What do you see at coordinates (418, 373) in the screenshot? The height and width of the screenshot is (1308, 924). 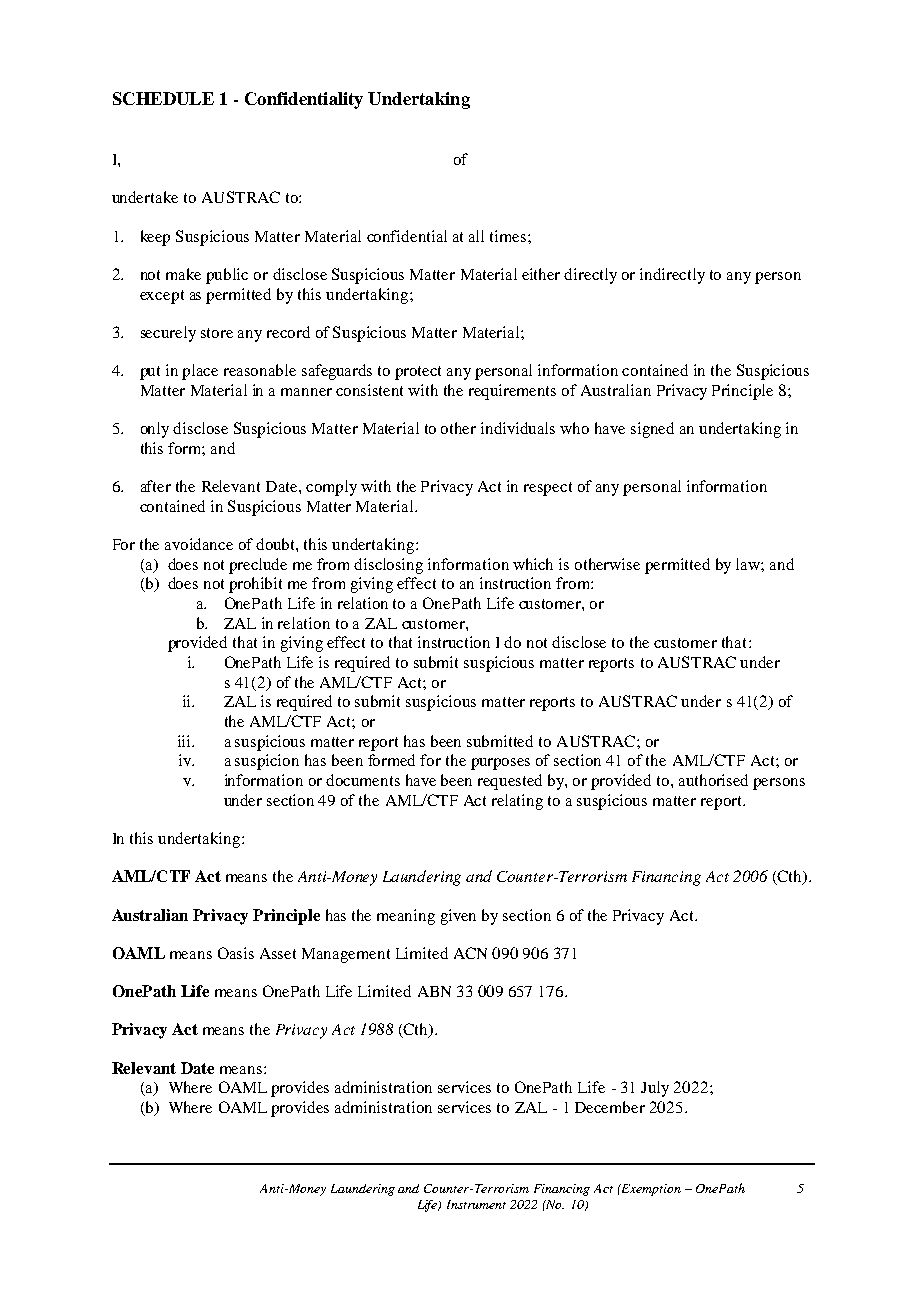 I see `protect` at bounding box center [418, 373].
